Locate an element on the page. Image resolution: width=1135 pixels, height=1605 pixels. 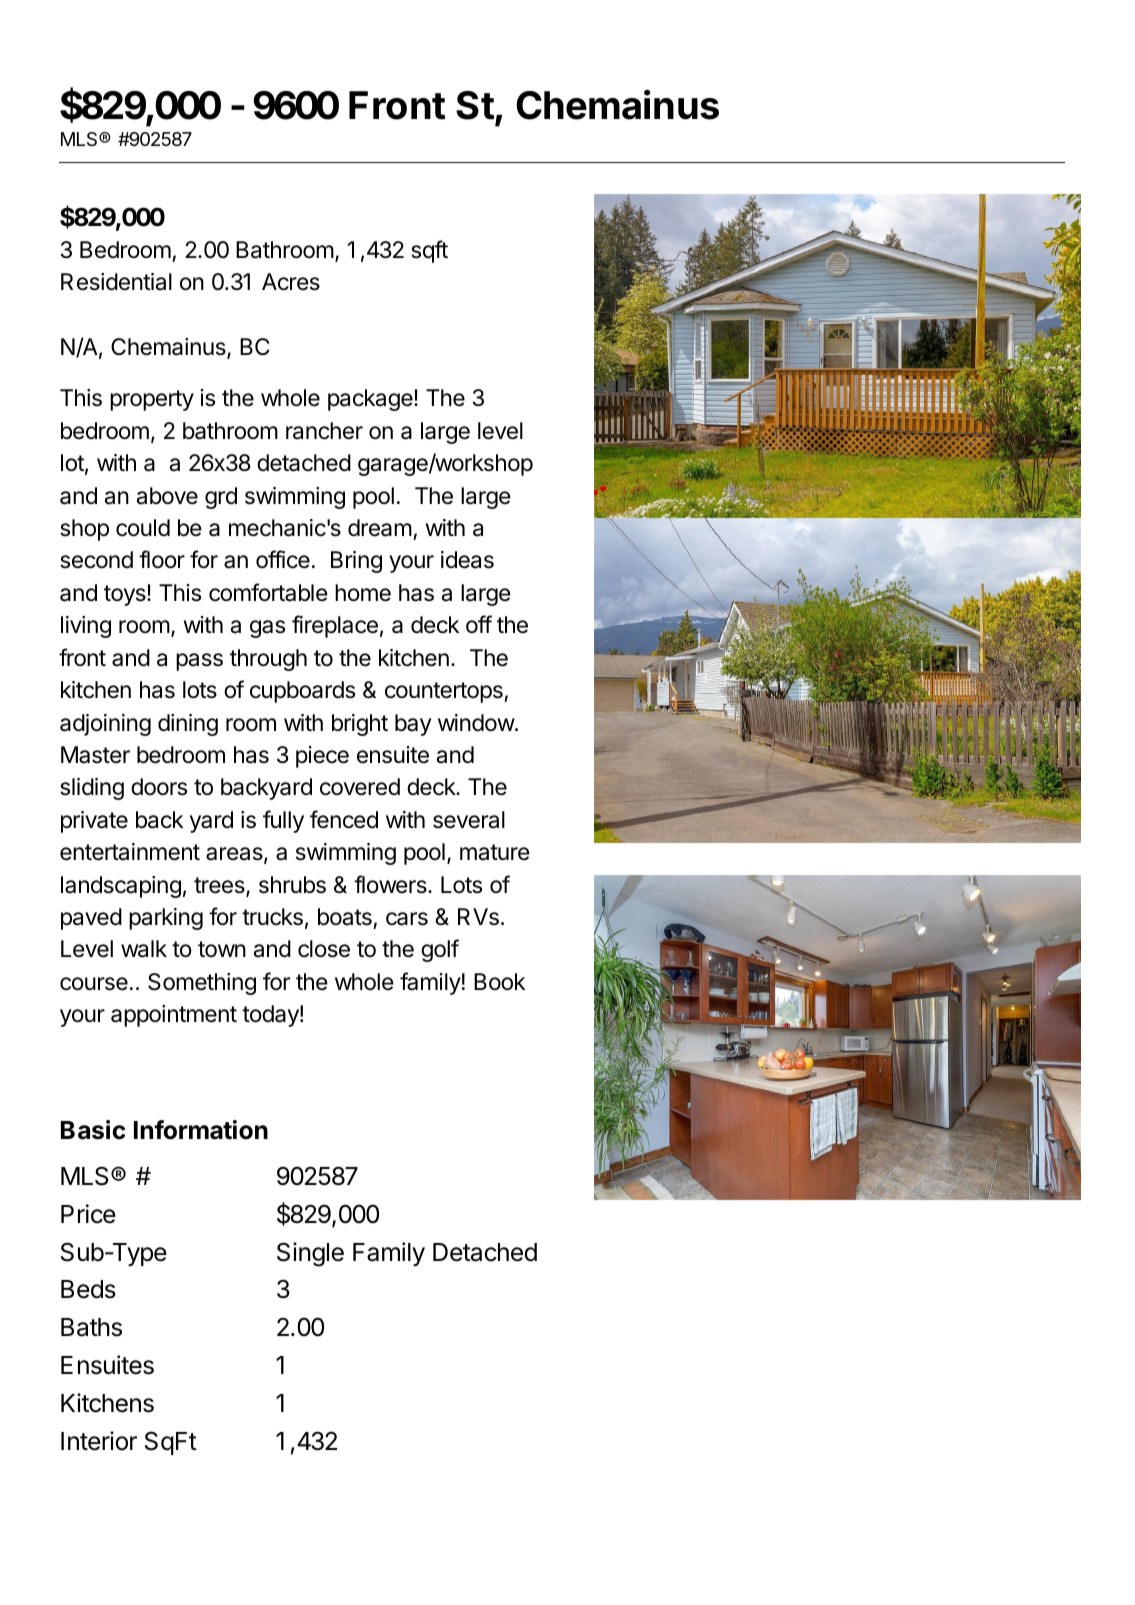
Information is located at coordinates (201, 1130).
